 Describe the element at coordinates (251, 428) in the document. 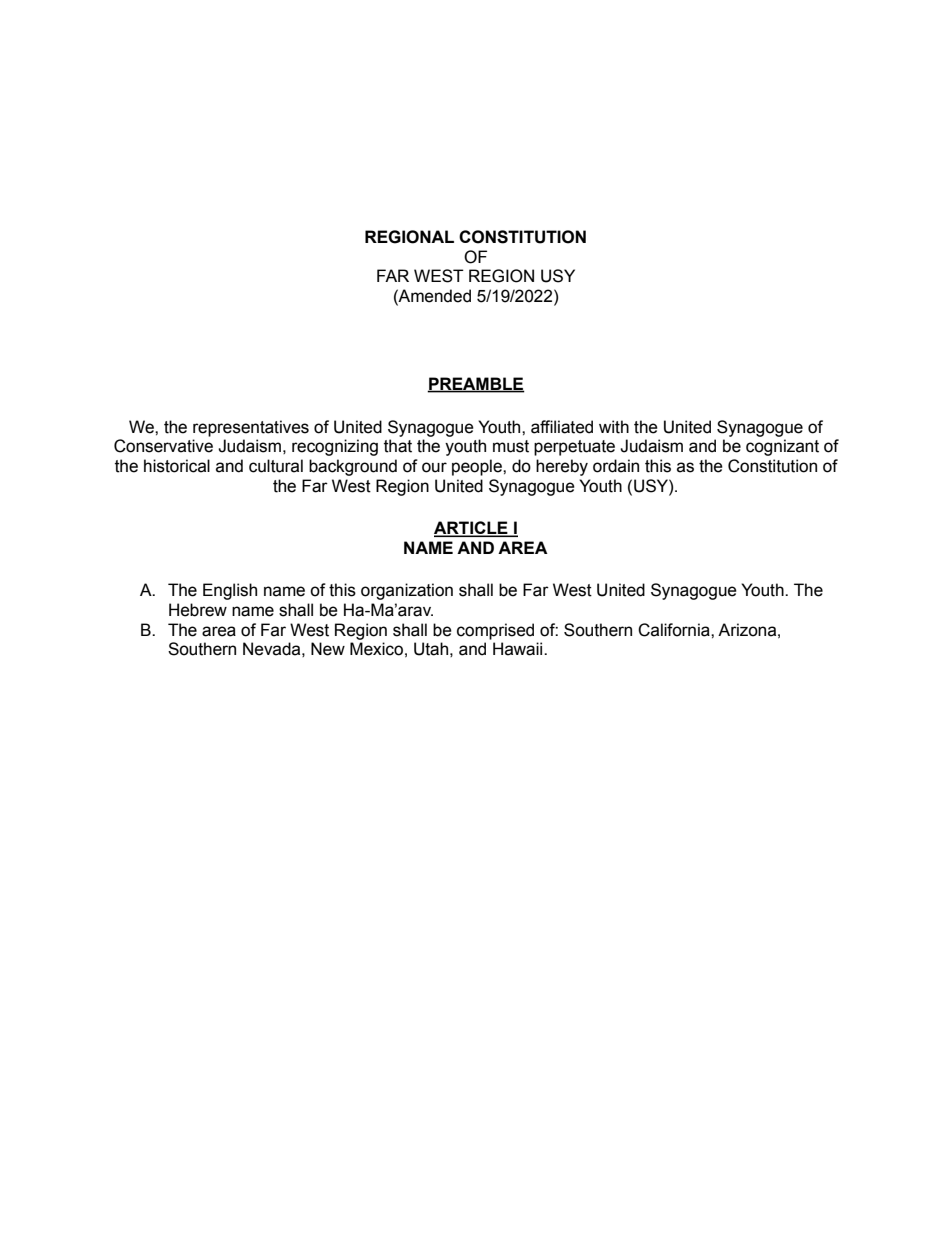

I see `representatives` at that location.
